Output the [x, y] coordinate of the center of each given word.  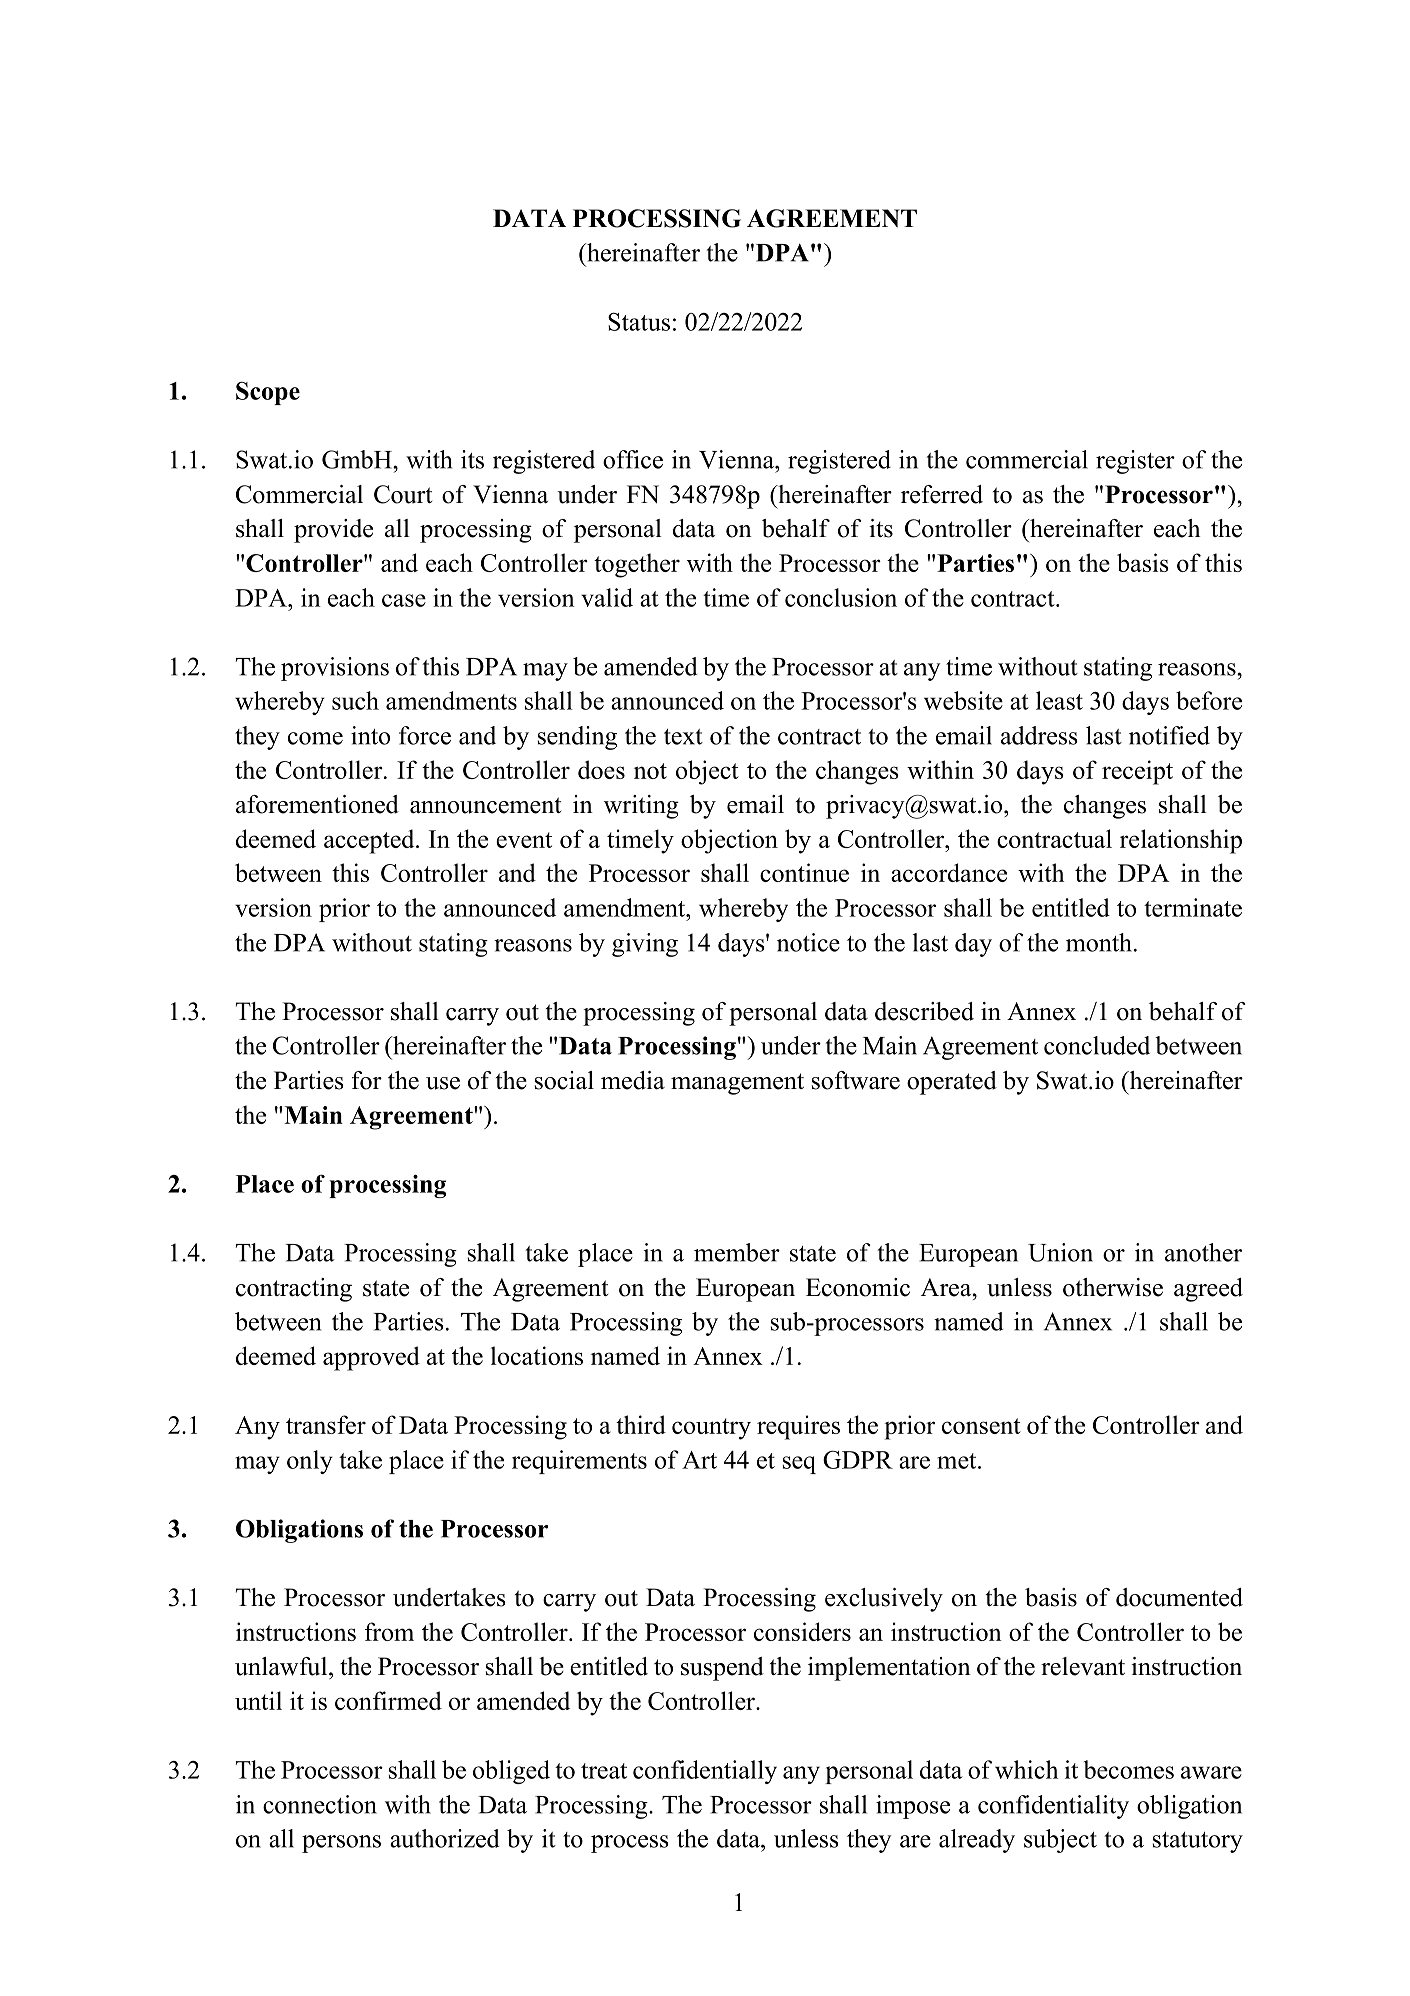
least [1059, 700]
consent [981, 1426]
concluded [1097, 1045]
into [370, 735]
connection [320, 1804]
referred [942, 494]
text [683, 737]
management [737, 1084]
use [443, 1083]
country [711, 1429]
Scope [268, 393]
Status [639, 321]
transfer [326, 1424]
